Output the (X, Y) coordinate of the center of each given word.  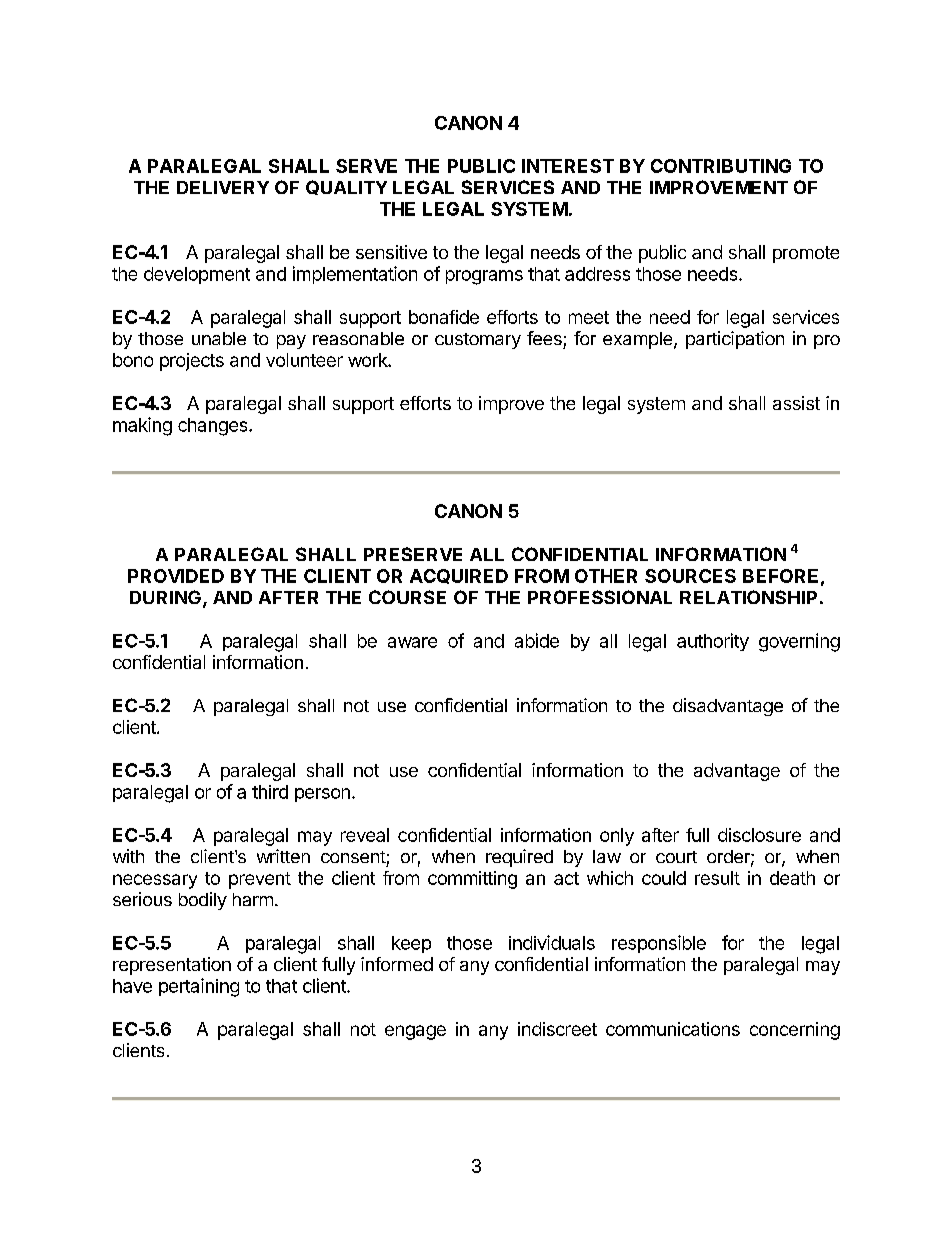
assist (796, 403)
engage (415, 1032)
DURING (165, 597)
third (270, 792)
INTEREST (568, 166)
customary (478, 341)
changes (214, 427)
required (519, 858)
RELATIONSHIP (748, 597)
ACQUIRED (459, 576)
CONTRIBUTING (721, 166)
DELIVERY (223, 187)
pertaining (199, 987)
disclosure (759, 835)
